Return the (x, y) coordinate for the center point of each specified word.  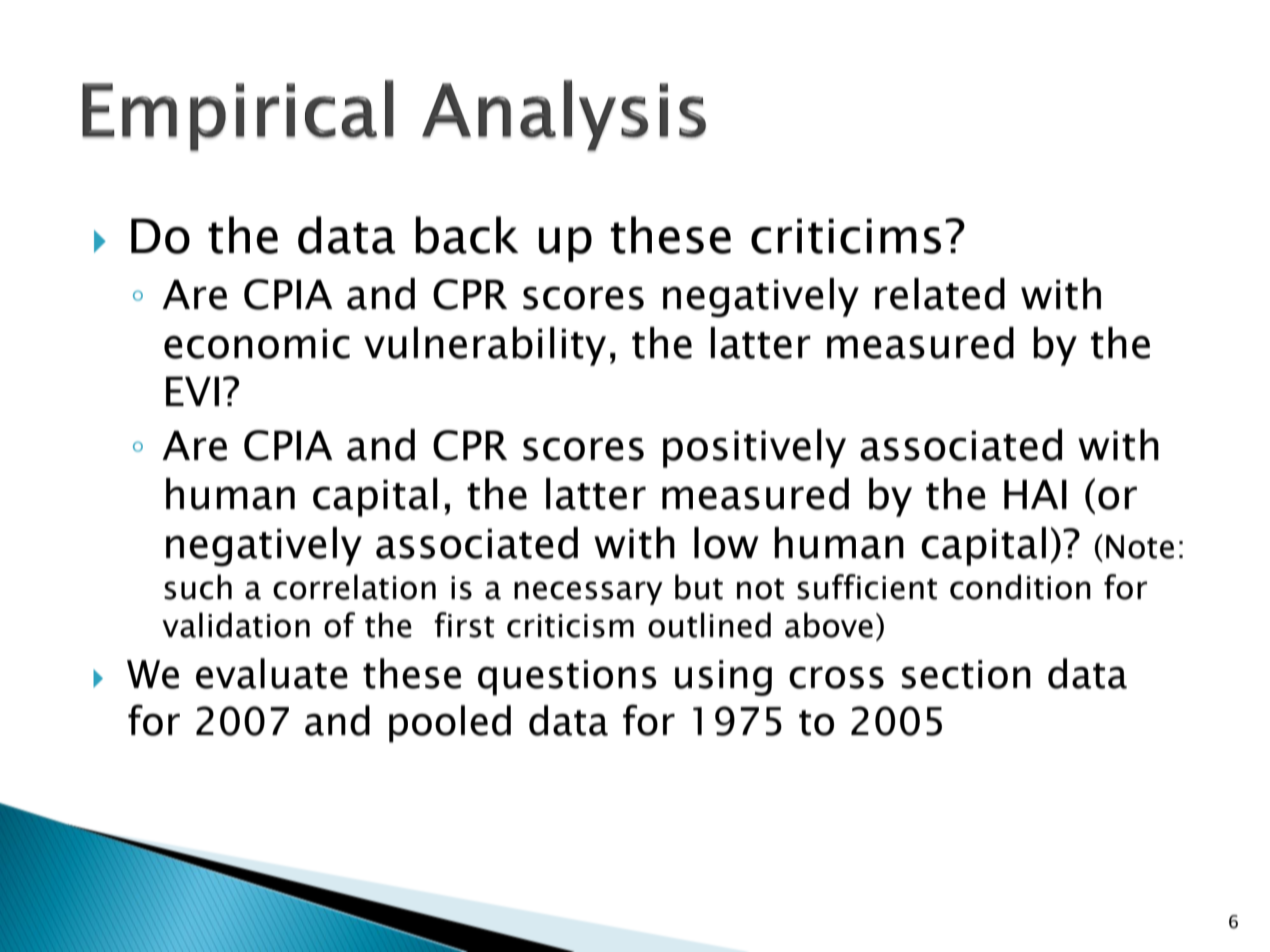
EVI (192, 391)
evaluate (272, 673)
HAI (1035, 494)
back (467, 235)
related (940, 294)
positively (754, 448)
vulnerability (485, 346)
